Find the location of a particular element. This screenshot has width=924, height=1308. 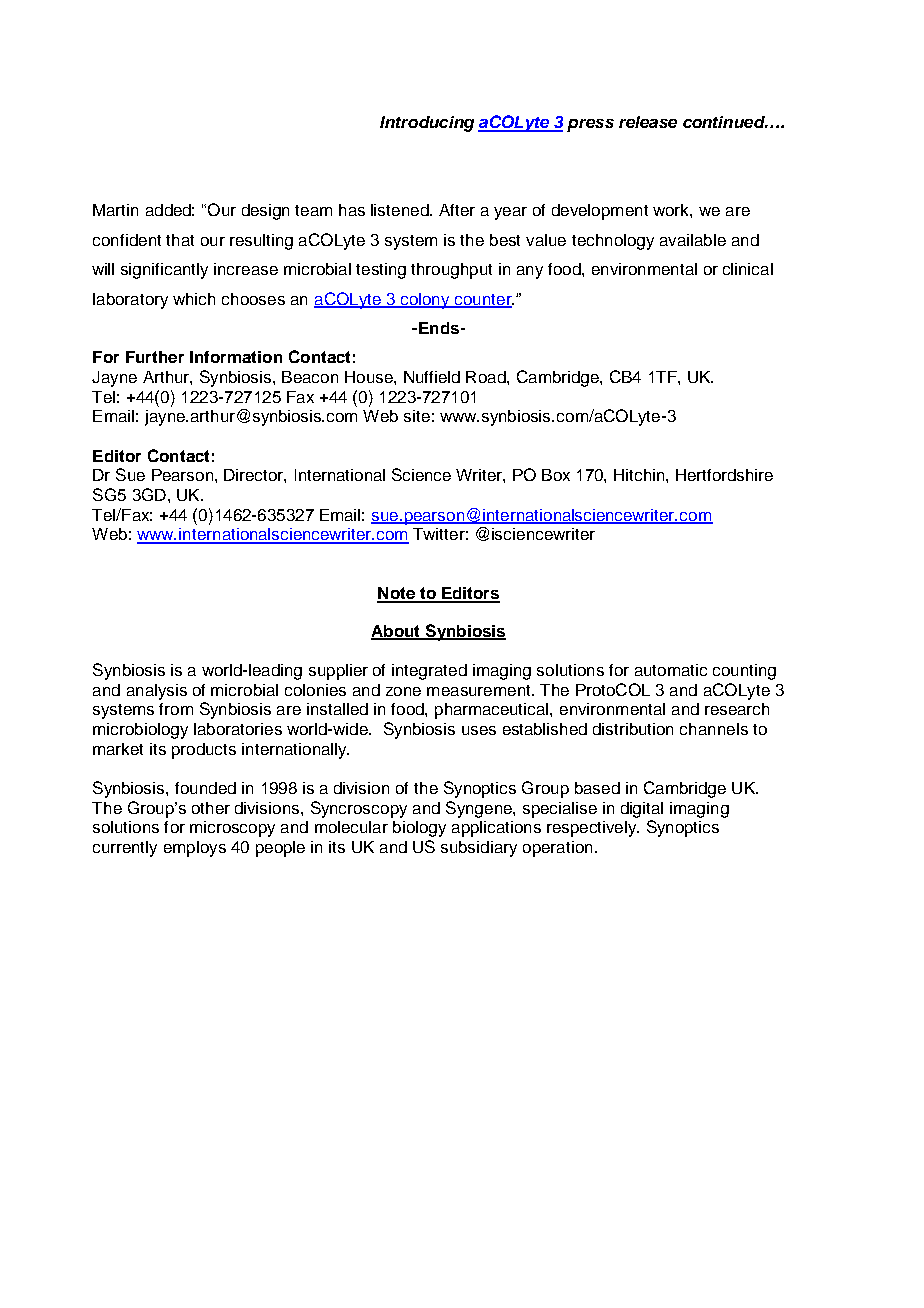

Martin is located at coordinates (115, 210).
